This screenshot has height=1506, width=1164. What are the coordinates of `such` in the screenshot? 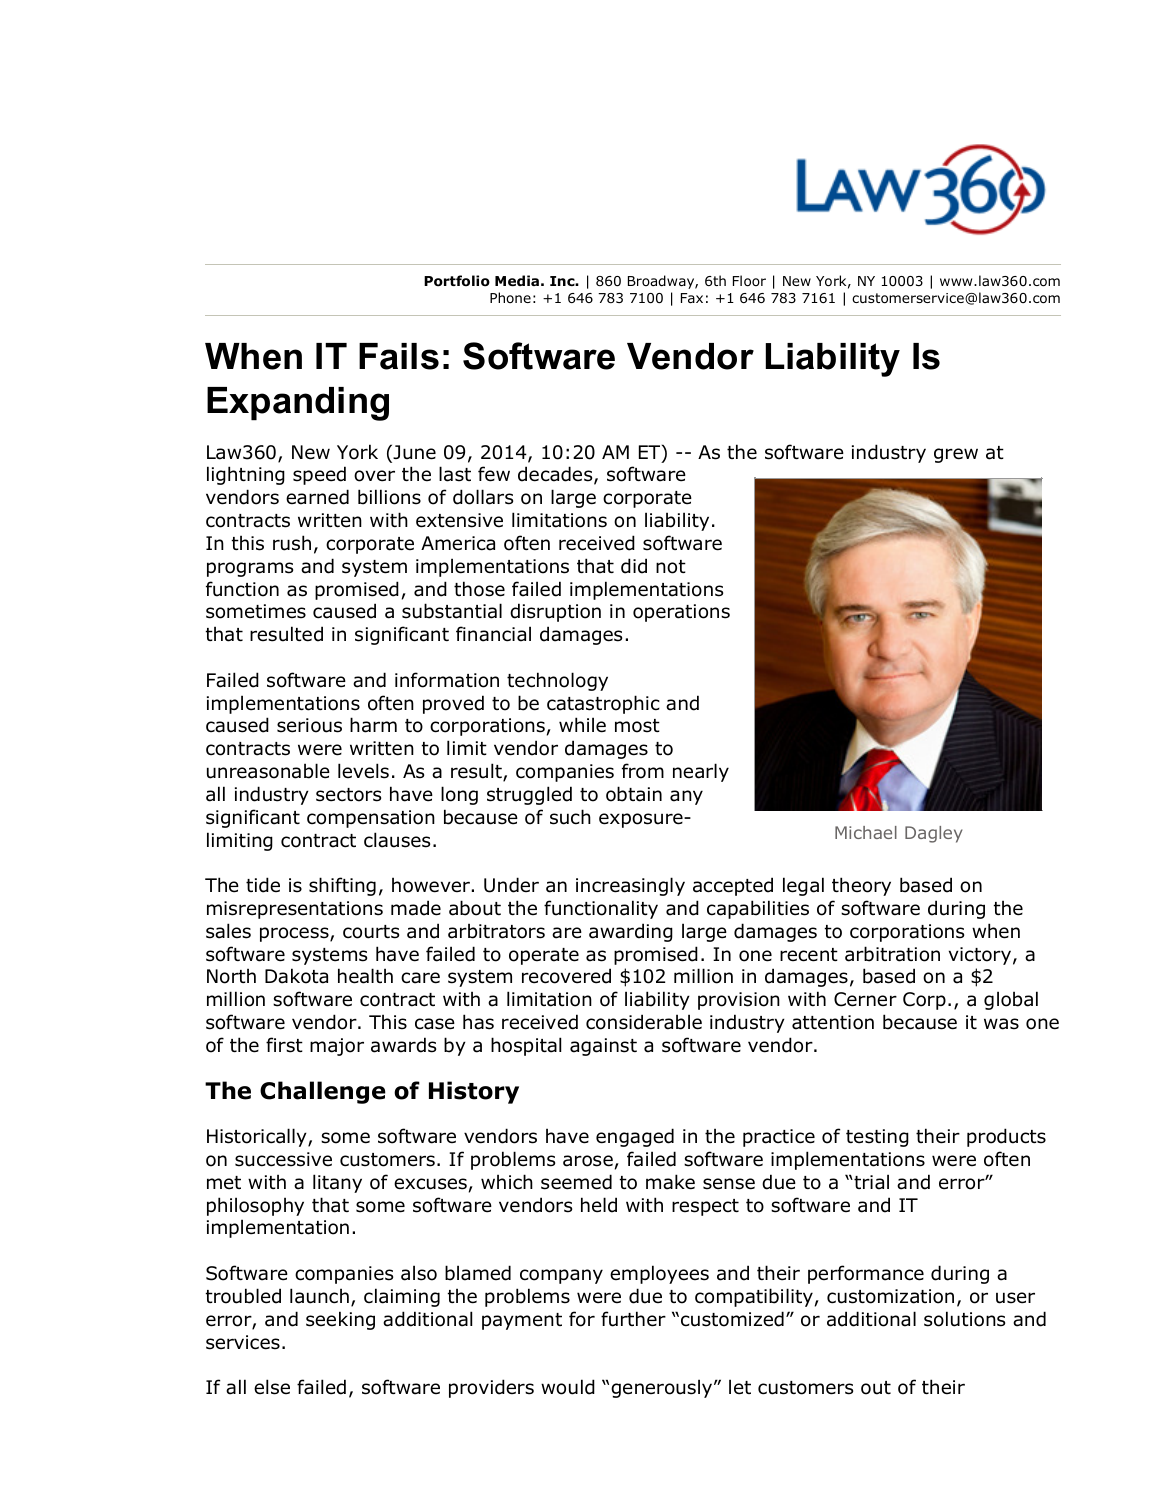 It's located at (570, 817).
